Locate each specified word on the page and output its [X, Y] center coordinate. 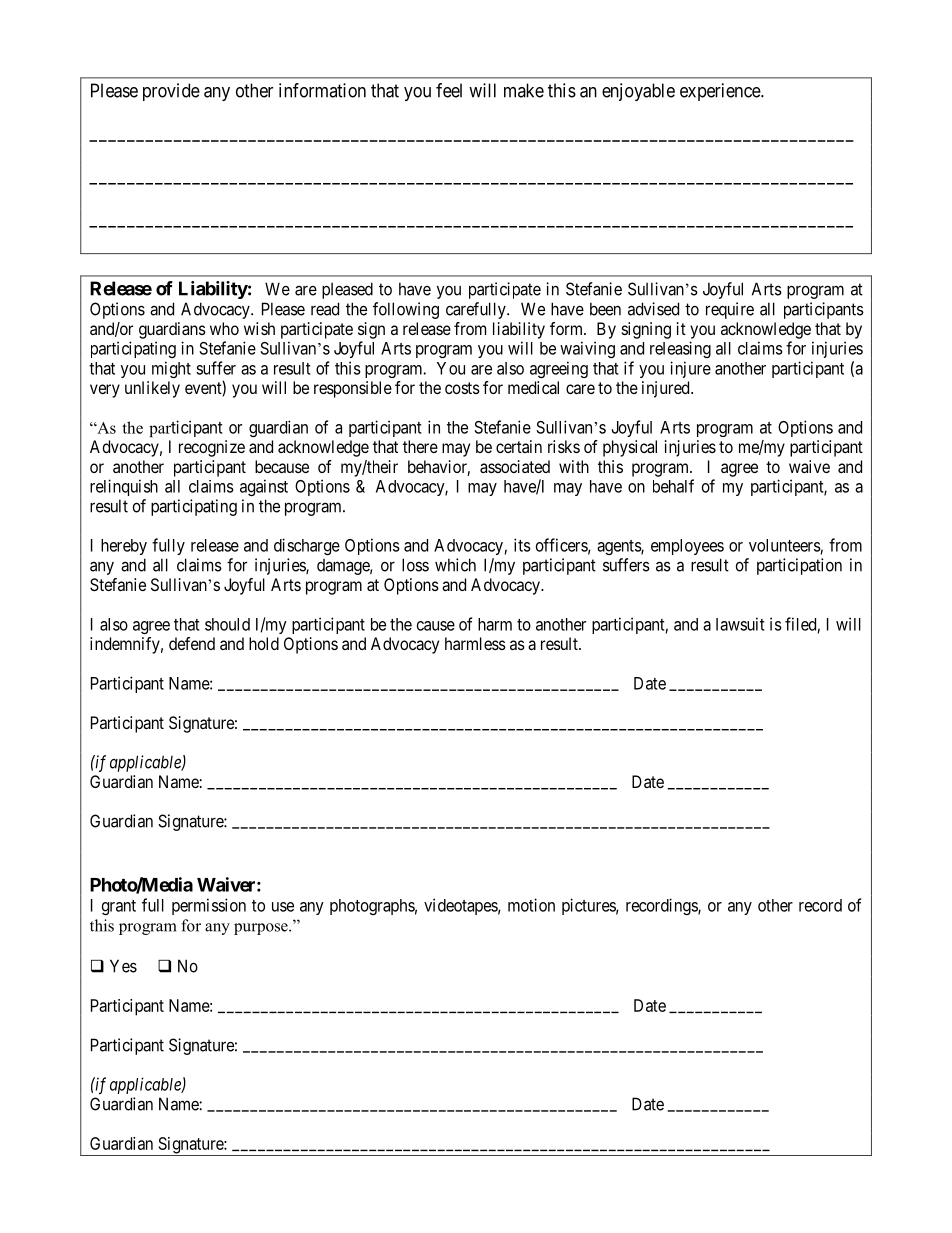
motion [531, 905]
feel [449, 90]
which [455, 565]
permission [209, 906]
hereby [124, 547]
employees [687, 547]
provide [171, 92]
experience [721, 92]
